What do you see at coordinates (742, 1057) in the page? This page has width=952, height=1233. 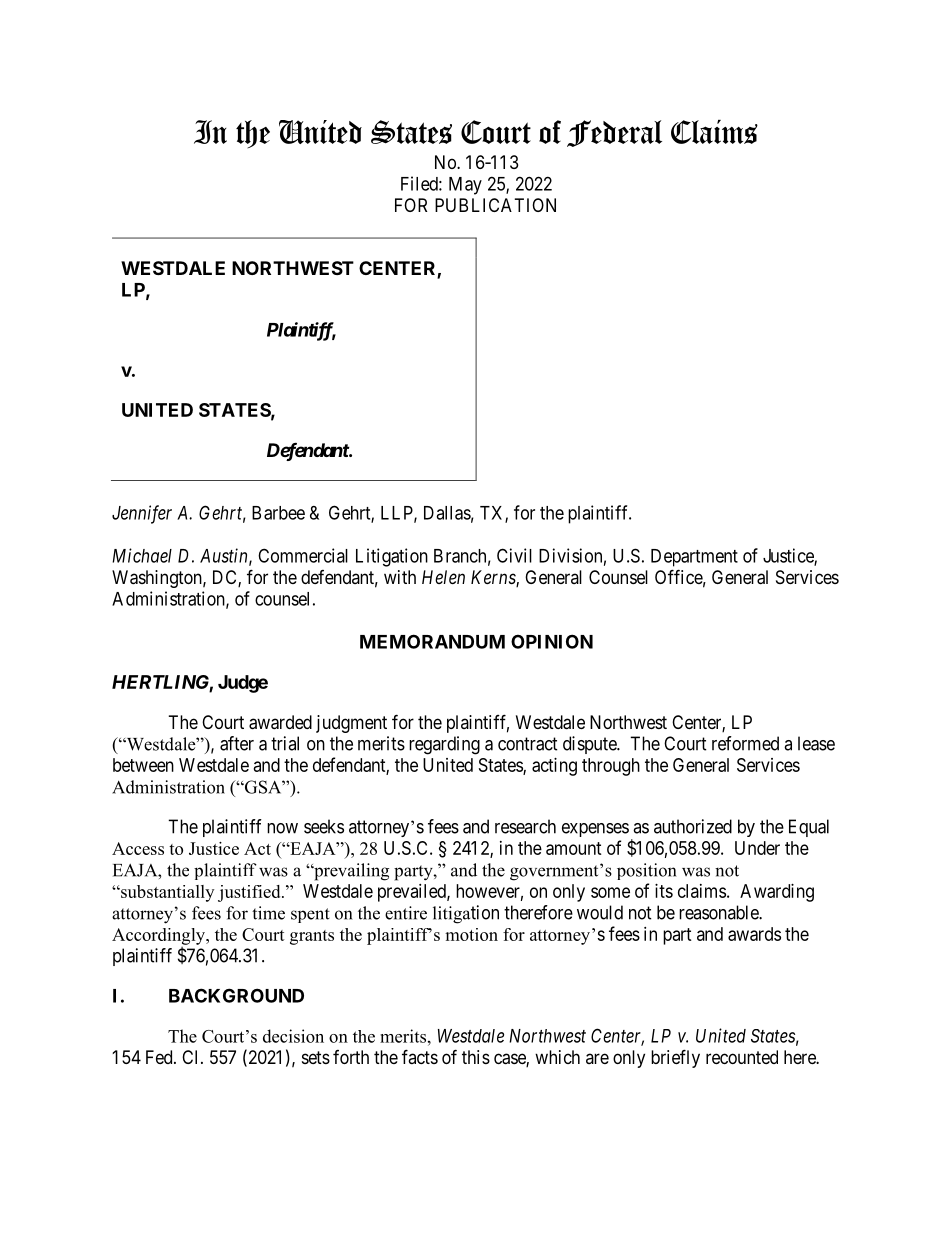 I see `recounted` at bounding box center [742, 1057].
